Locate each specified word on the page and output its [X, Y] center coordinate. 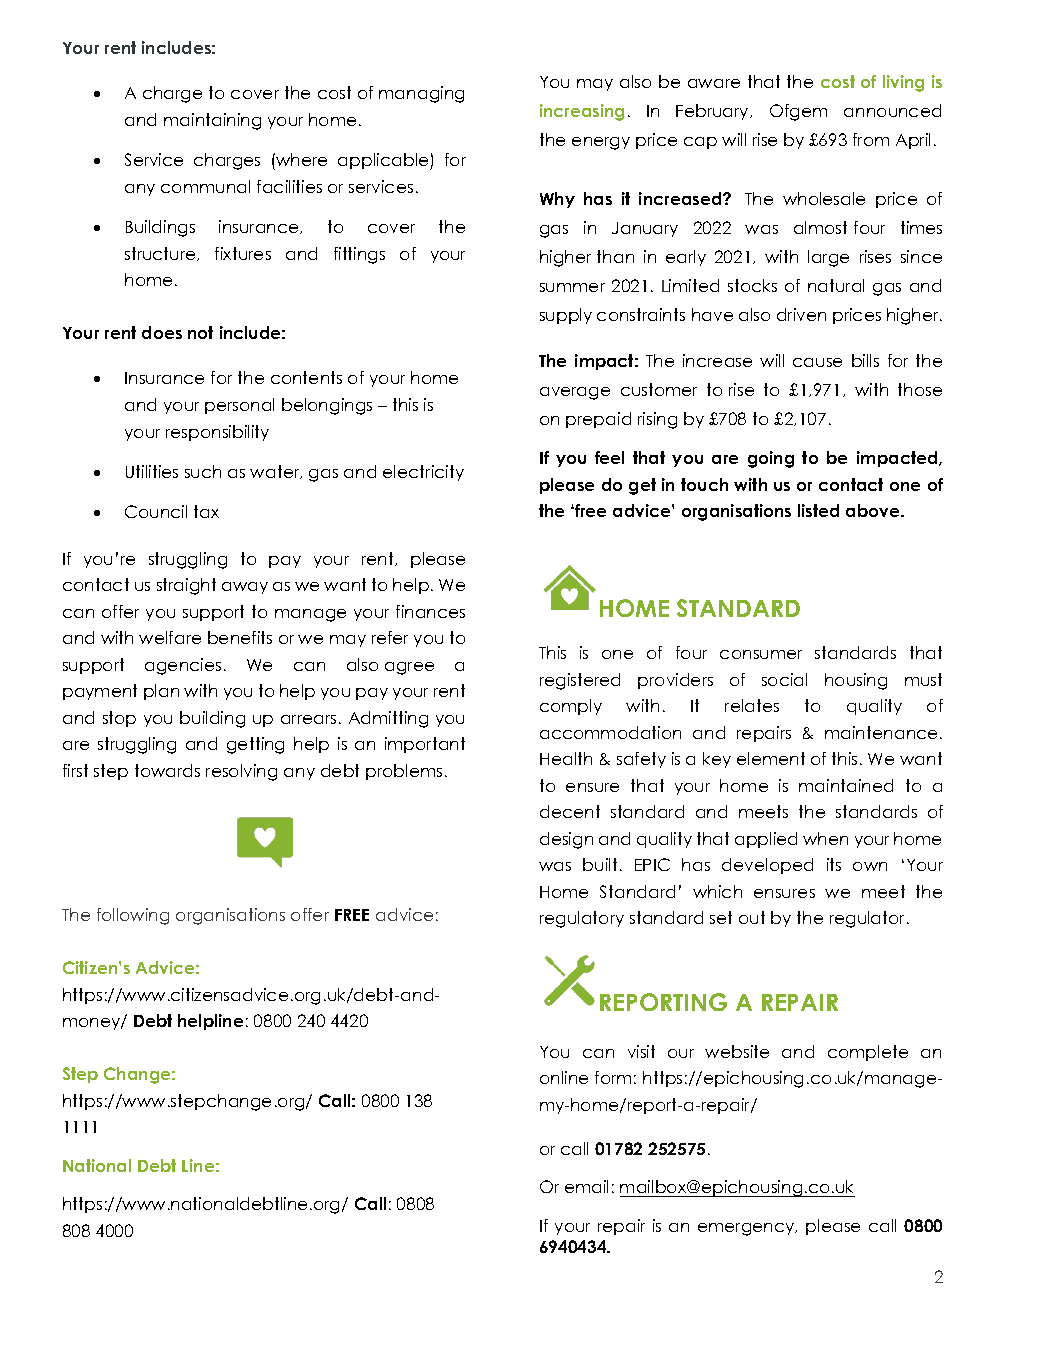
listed [818, 510]
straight [186, 586]
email [586, 1186]
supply [566, 316]
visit [641, 1051]
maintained [846, 785]
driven [801, 314]
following [133, 916]
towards [167, 770]
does [162, 332]
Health [566, 758]
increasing [582, 112]
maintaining [212, 121]
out [752, 917]
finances [430, 611]
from [871, 139]
